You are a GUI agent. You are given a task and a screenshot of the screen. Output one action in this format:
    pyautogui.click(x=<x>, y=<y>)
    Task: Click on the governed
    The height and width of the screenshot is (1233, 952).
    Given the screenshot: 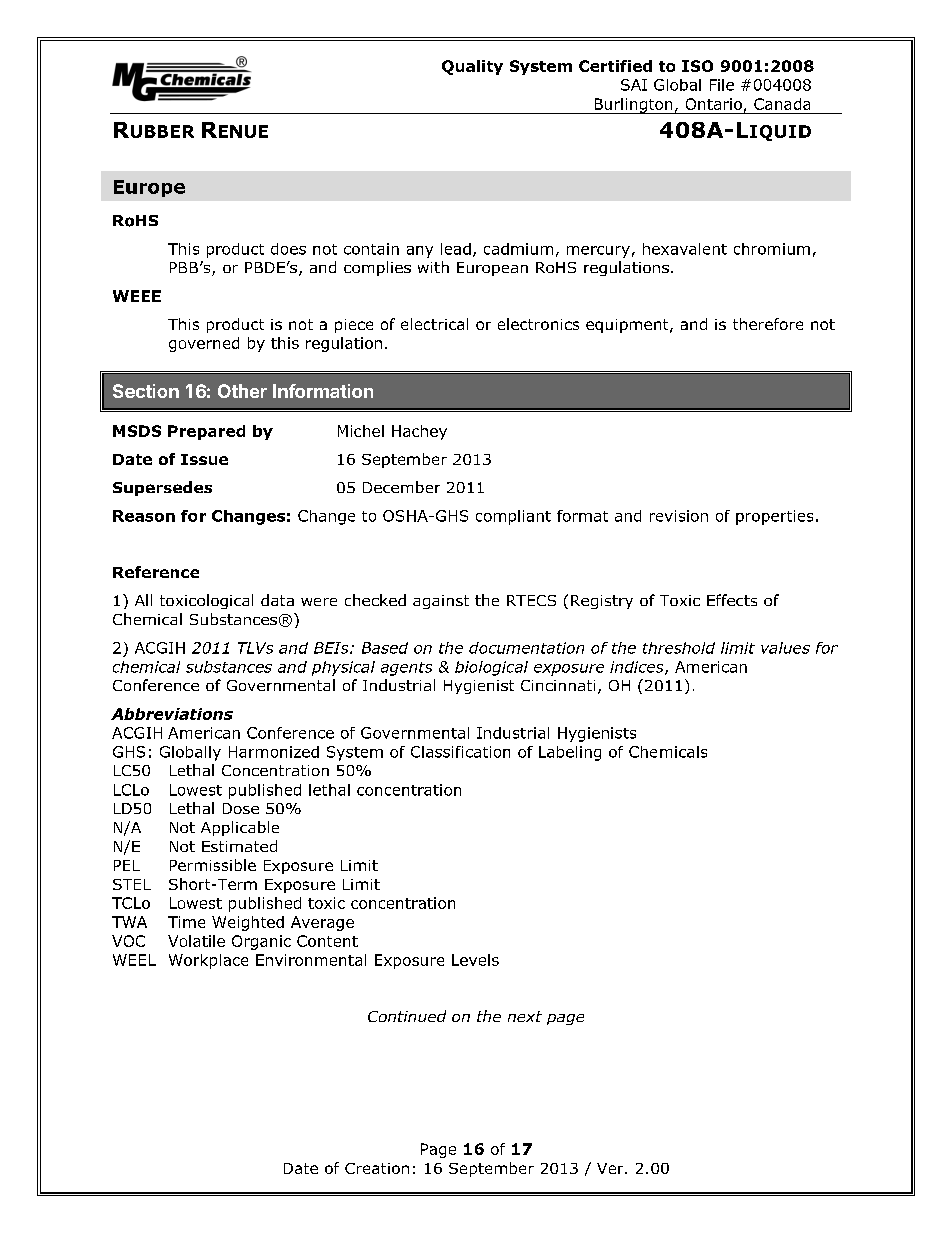 What is the action you would take?
    pyautogui.click(x=204, y=344)
